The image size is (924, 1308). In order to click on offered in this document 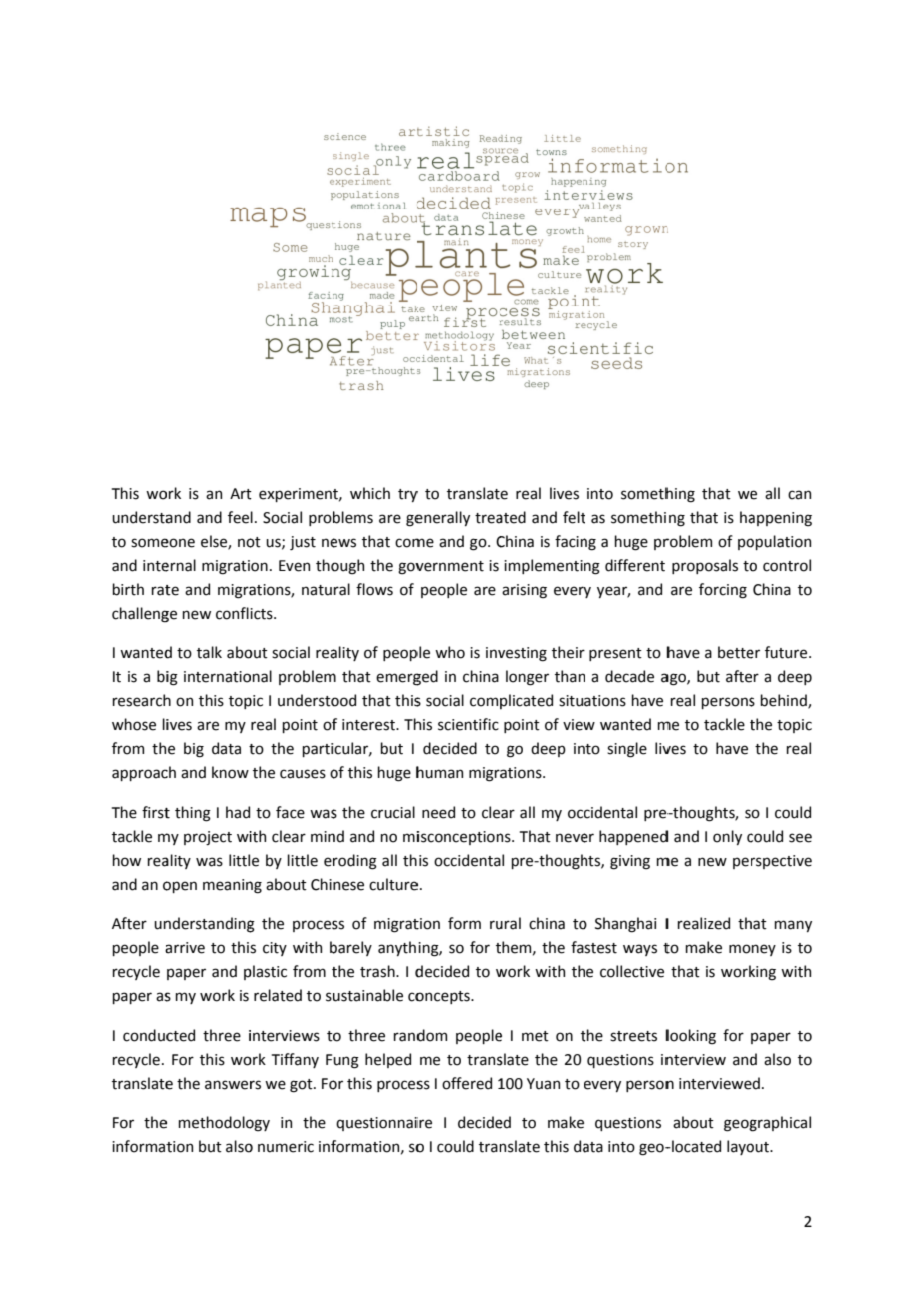, I will do `click(467, 1083)`.
